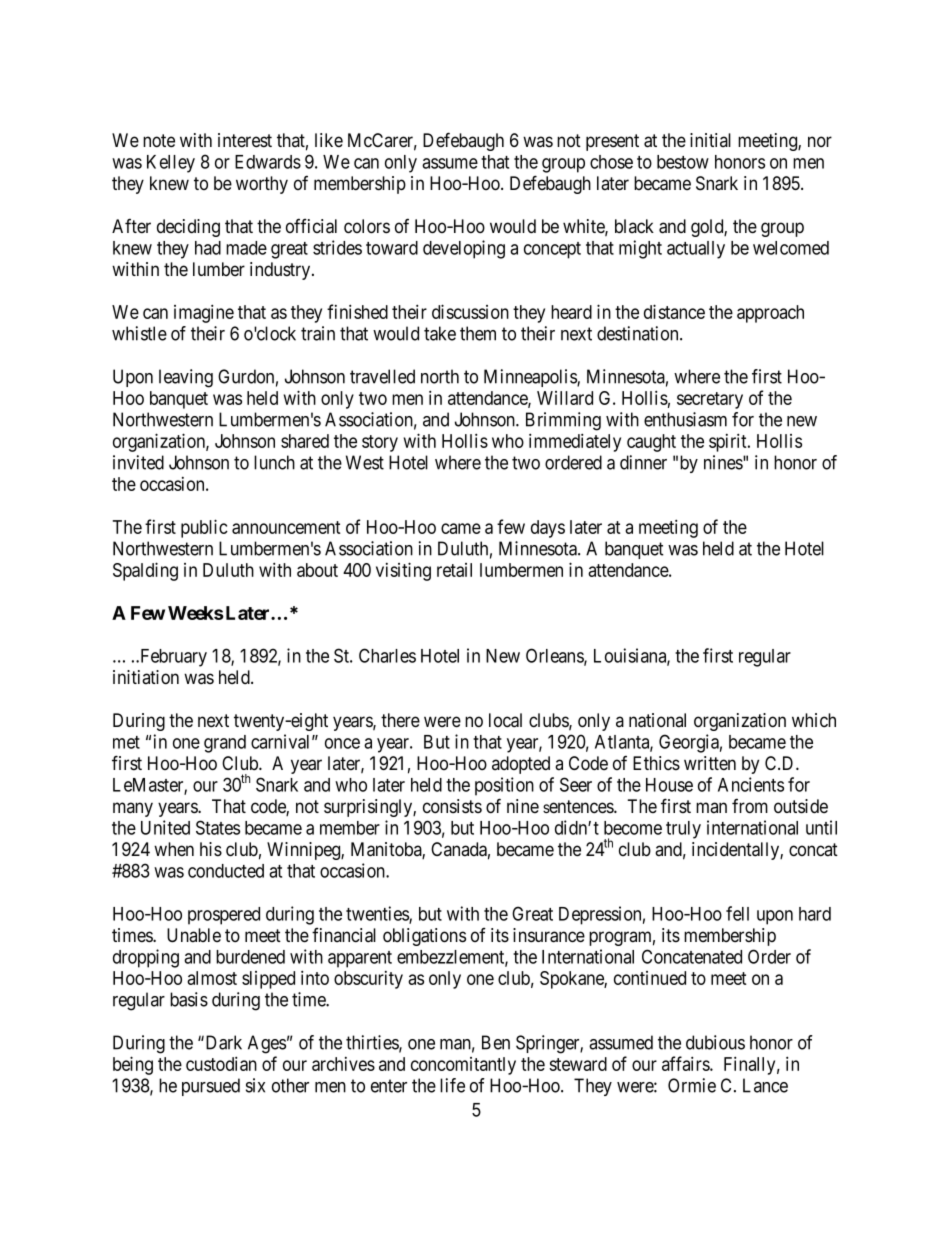 This image has height=1233, width=952. Describe the element at coordinates (710, 140) in the image. I see `initial` at that location.
